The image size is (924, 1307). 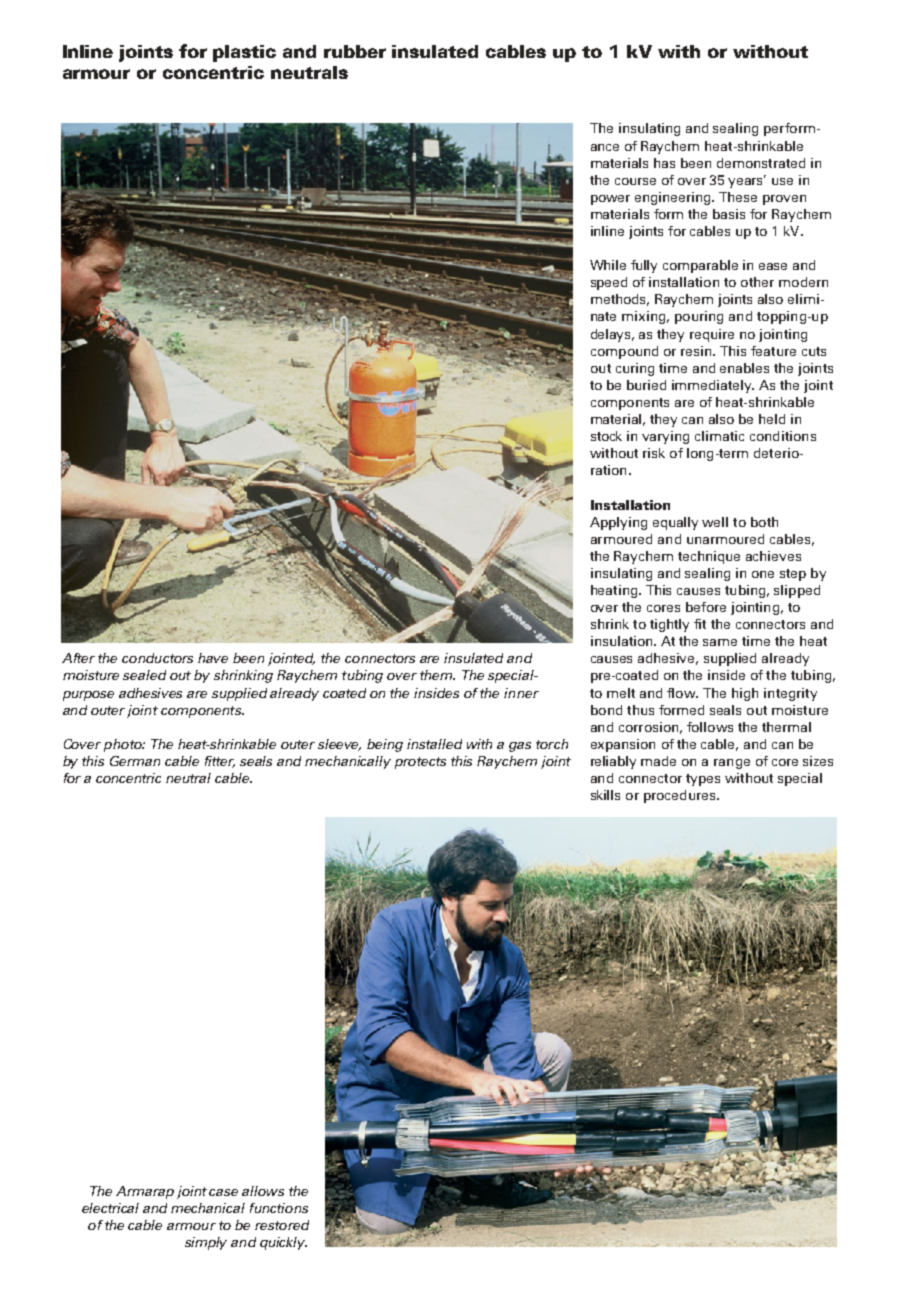 What do you see at coordinates (157, 658) in the screenshot?
I see `conductors` at bounding box center [157, 658].
